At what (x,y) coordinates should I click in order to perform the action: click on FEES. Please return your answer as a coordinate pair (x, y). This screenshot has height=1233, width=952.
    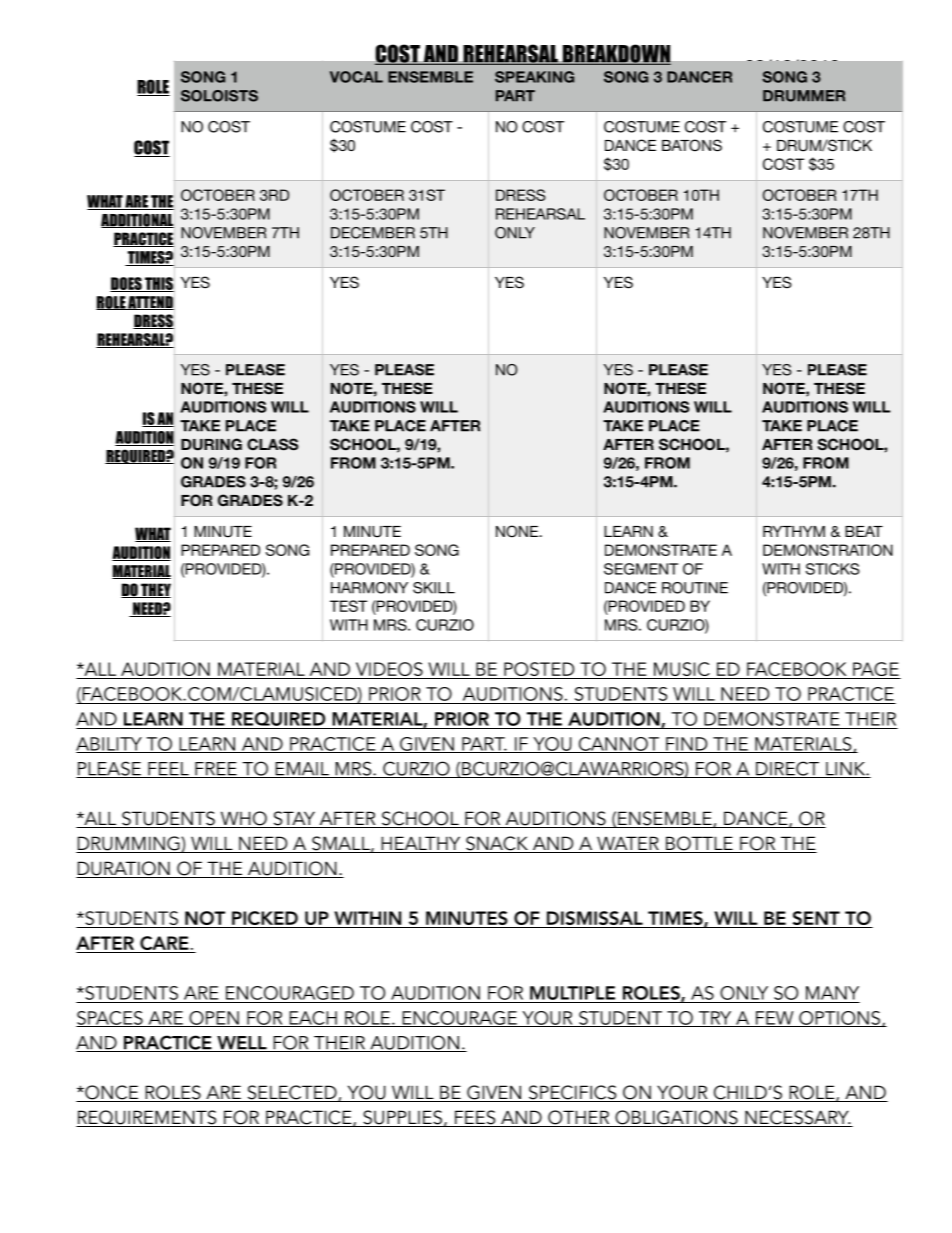
    Looking at the image, I should click on (475, 1118).
